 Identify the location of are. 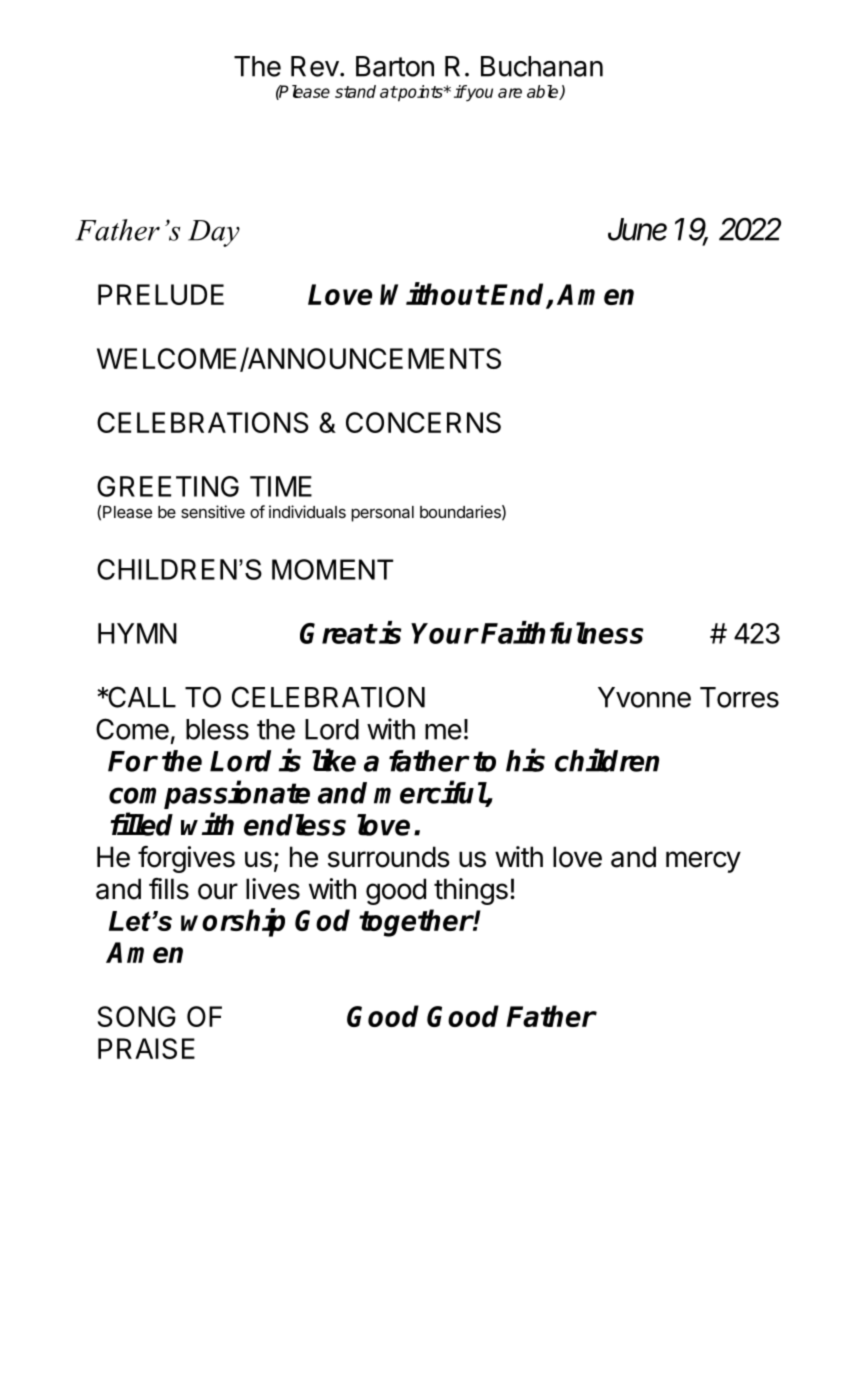
(510, 93).
